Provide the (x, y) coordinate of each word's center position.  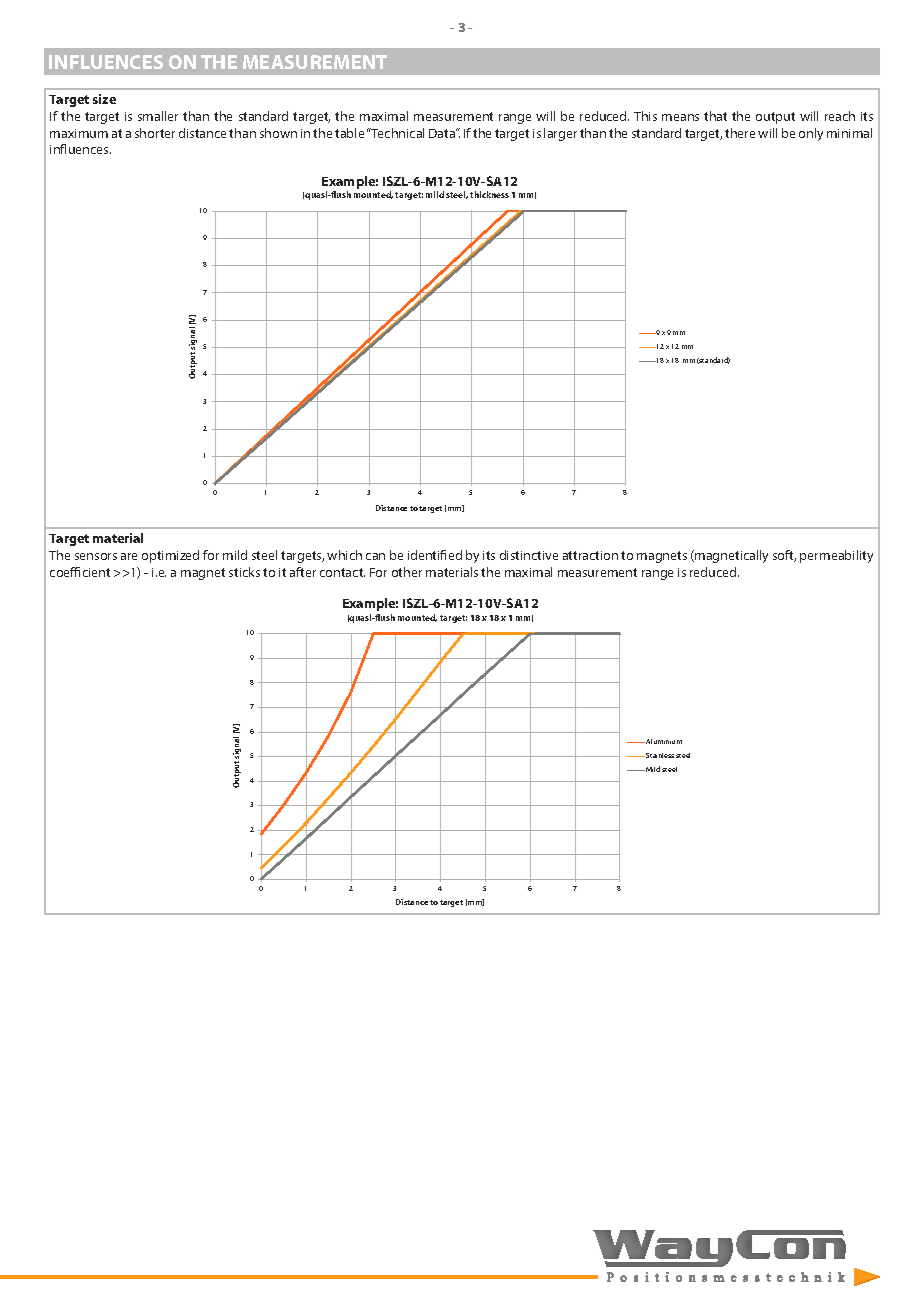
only (811, 134)
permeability (836, 556)
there (740, 133)
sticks (244, 572)
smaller (158, 116)
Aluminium (663, 741)
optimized (170, 556)
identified (435, 555)
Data (443, 133)
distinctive (529, 555)
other (407, 572)
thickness (489, 194)
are (129, 556)
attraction (590, 555)
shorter (155, 133)
